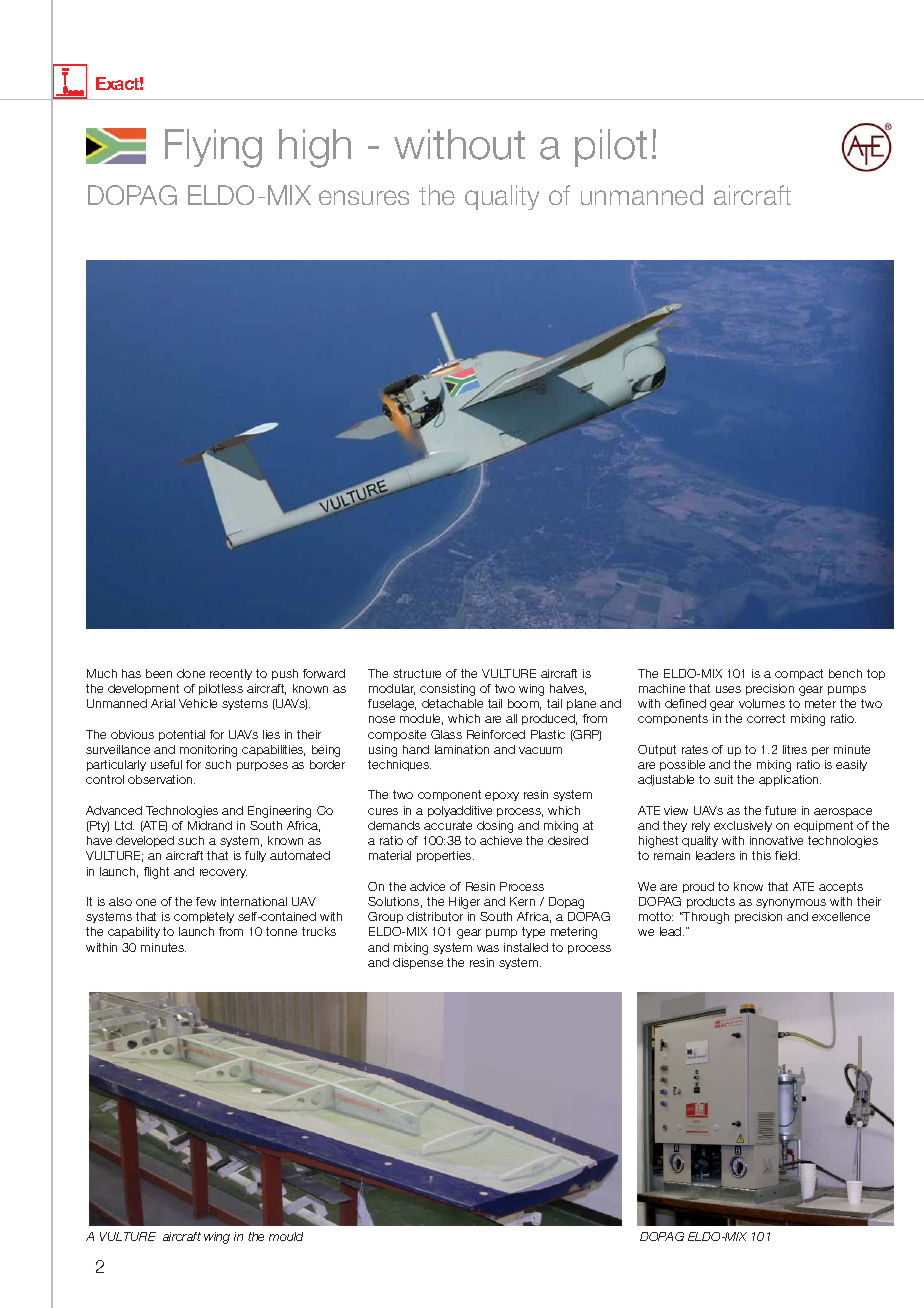 Image resolution: width=924 pixels, height=1308 pixels. Describe the element at coordinates (198, 703) in the document. I see `Vehicle` at that location.
